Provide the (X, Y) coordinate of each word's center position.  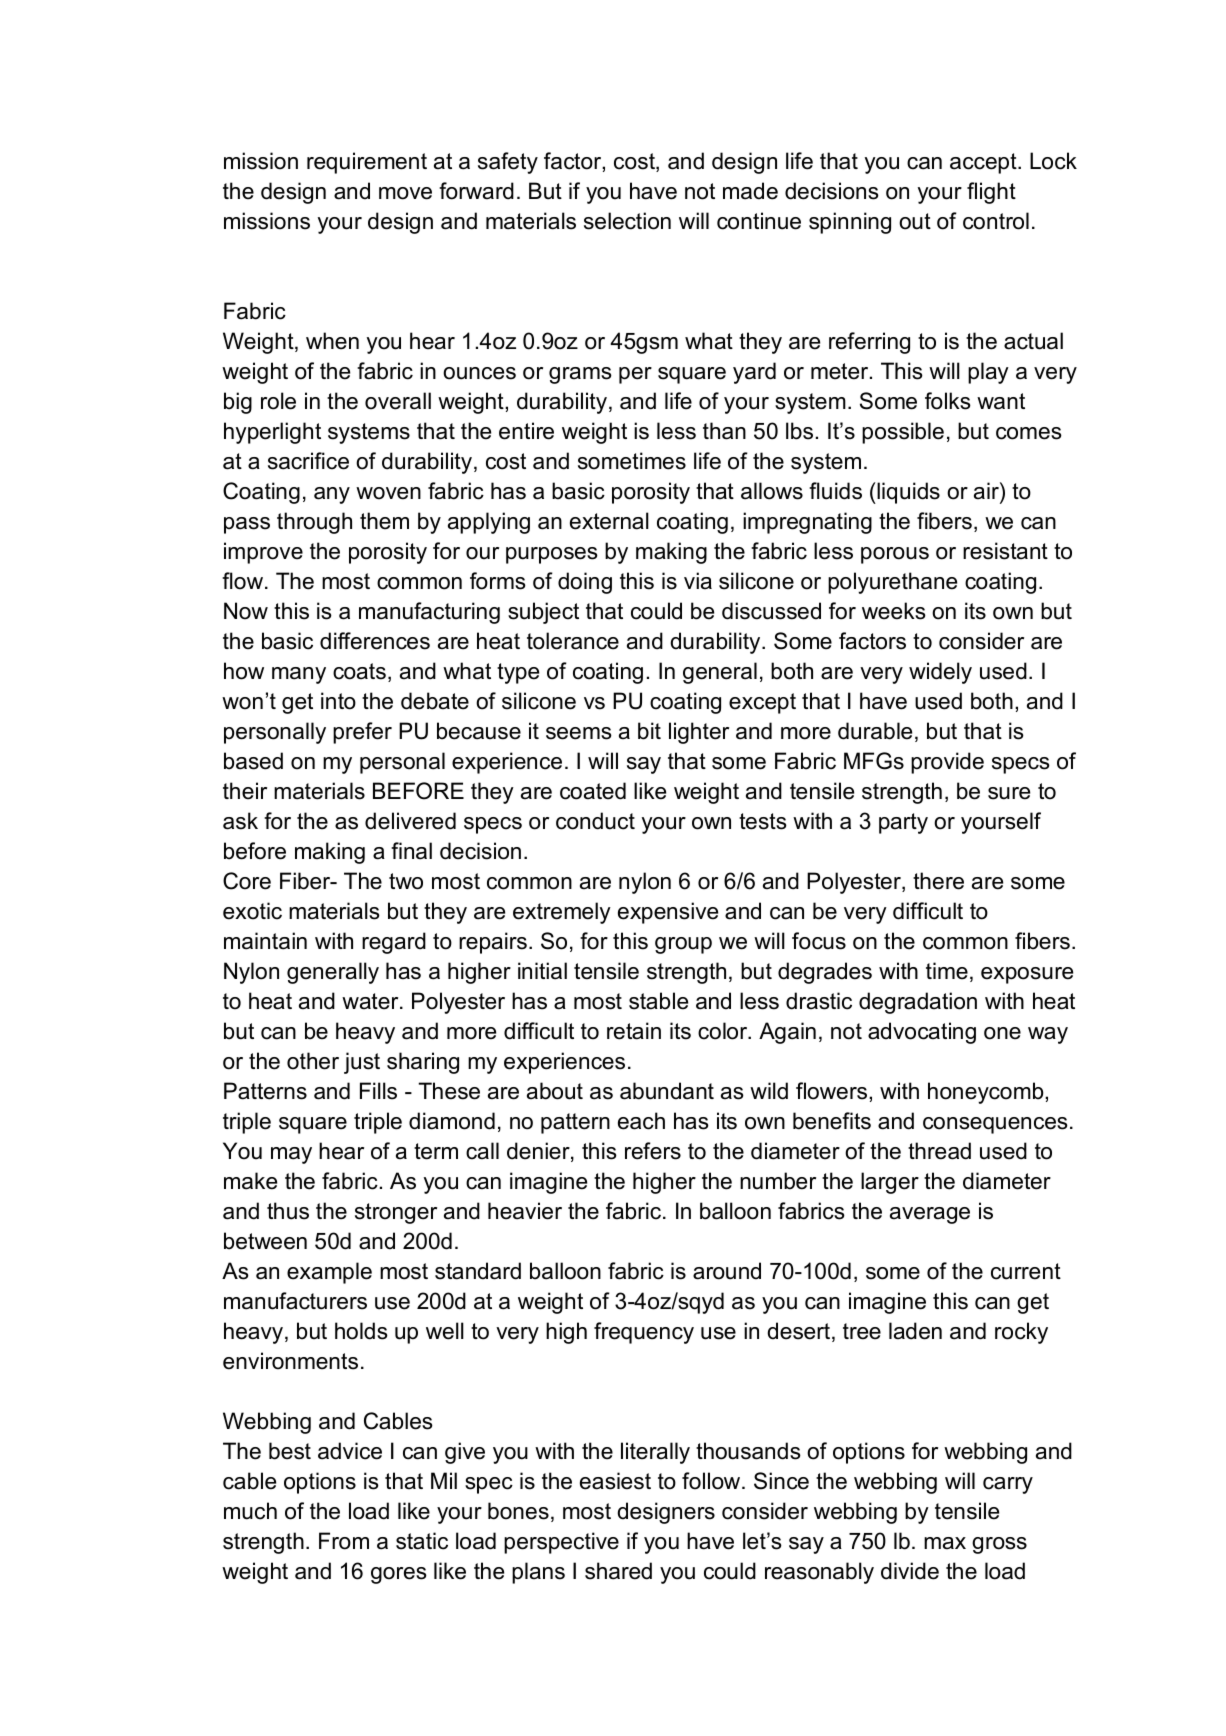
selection (627, 221)
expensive (668, 913)
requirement (367, 163)
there (938, 881)
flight (991, 193)
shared (618, 1571)
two (406, 881)
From (344, 1541)
